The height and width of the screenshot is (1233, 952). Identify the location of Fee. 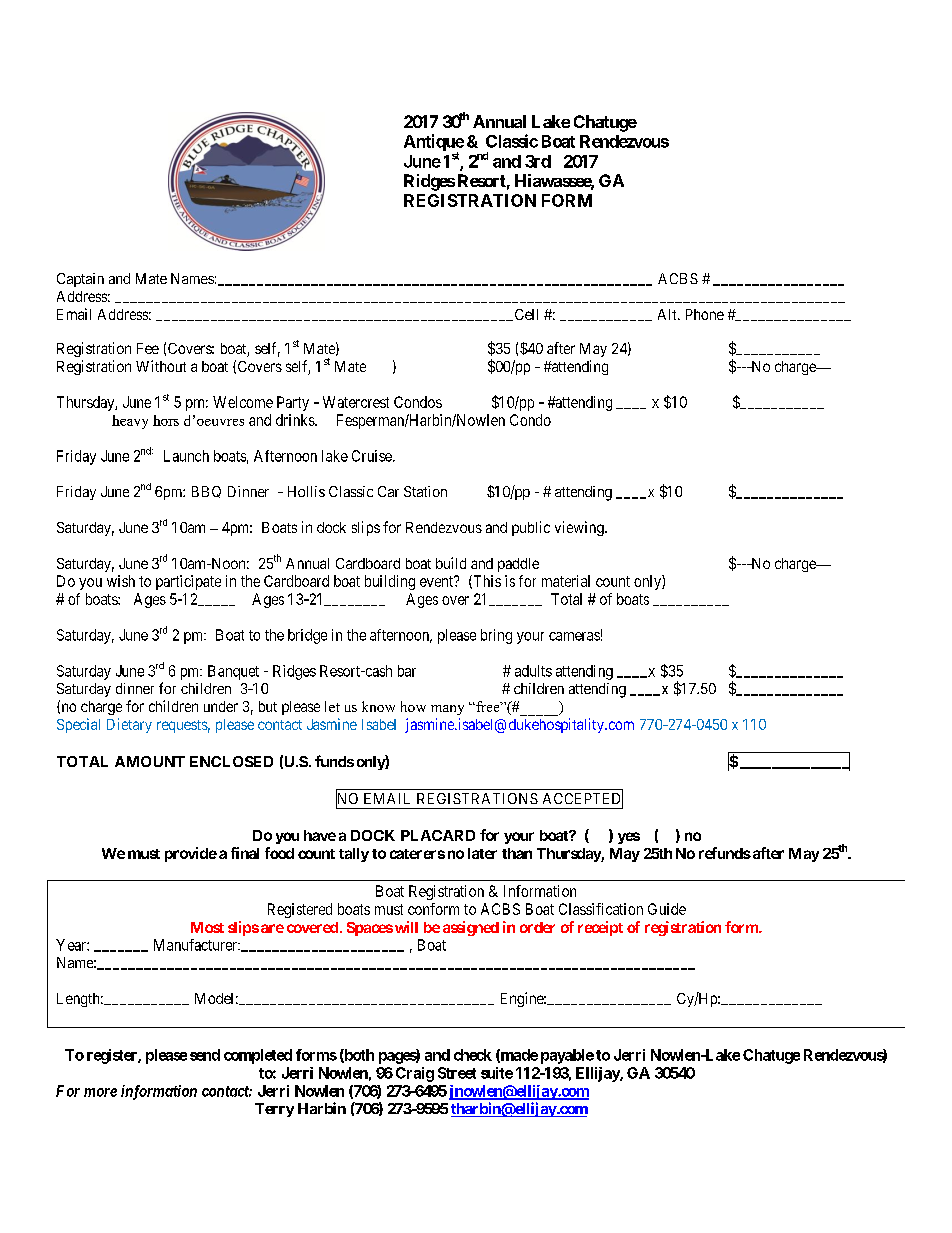
(148, 348).
